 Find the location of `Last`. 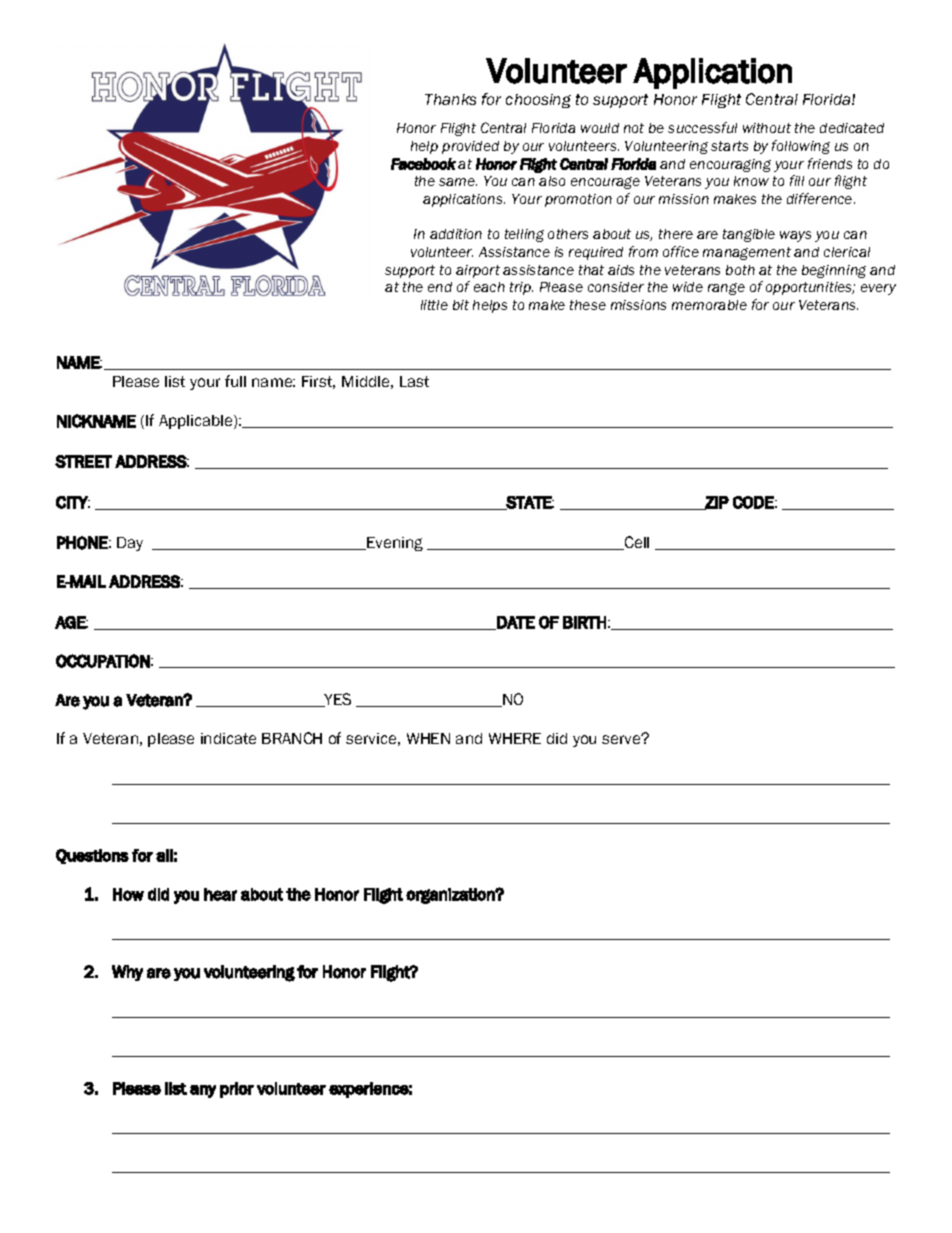

Last is located at coordinates (414, 381).
